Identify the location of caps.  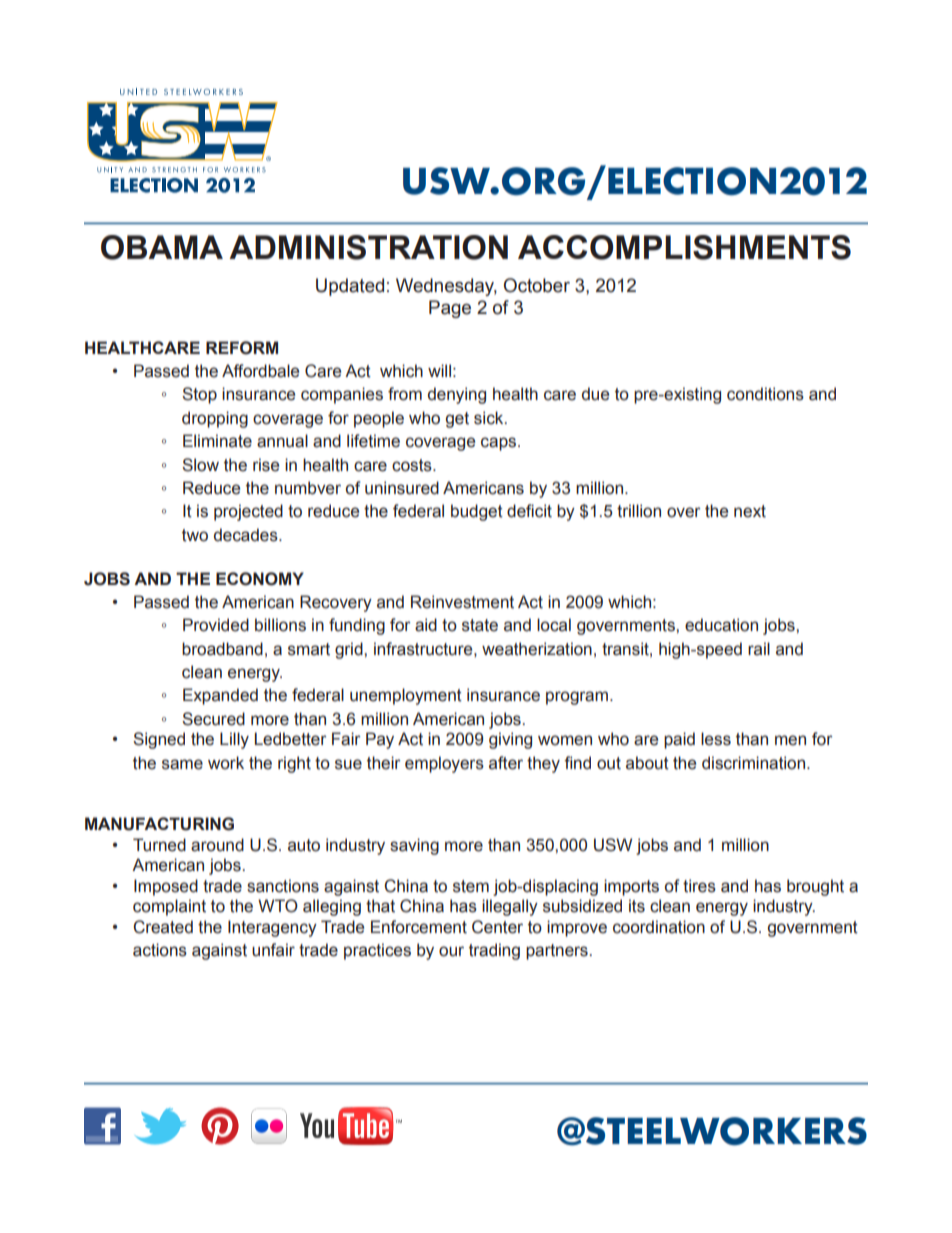
(500, 444).
